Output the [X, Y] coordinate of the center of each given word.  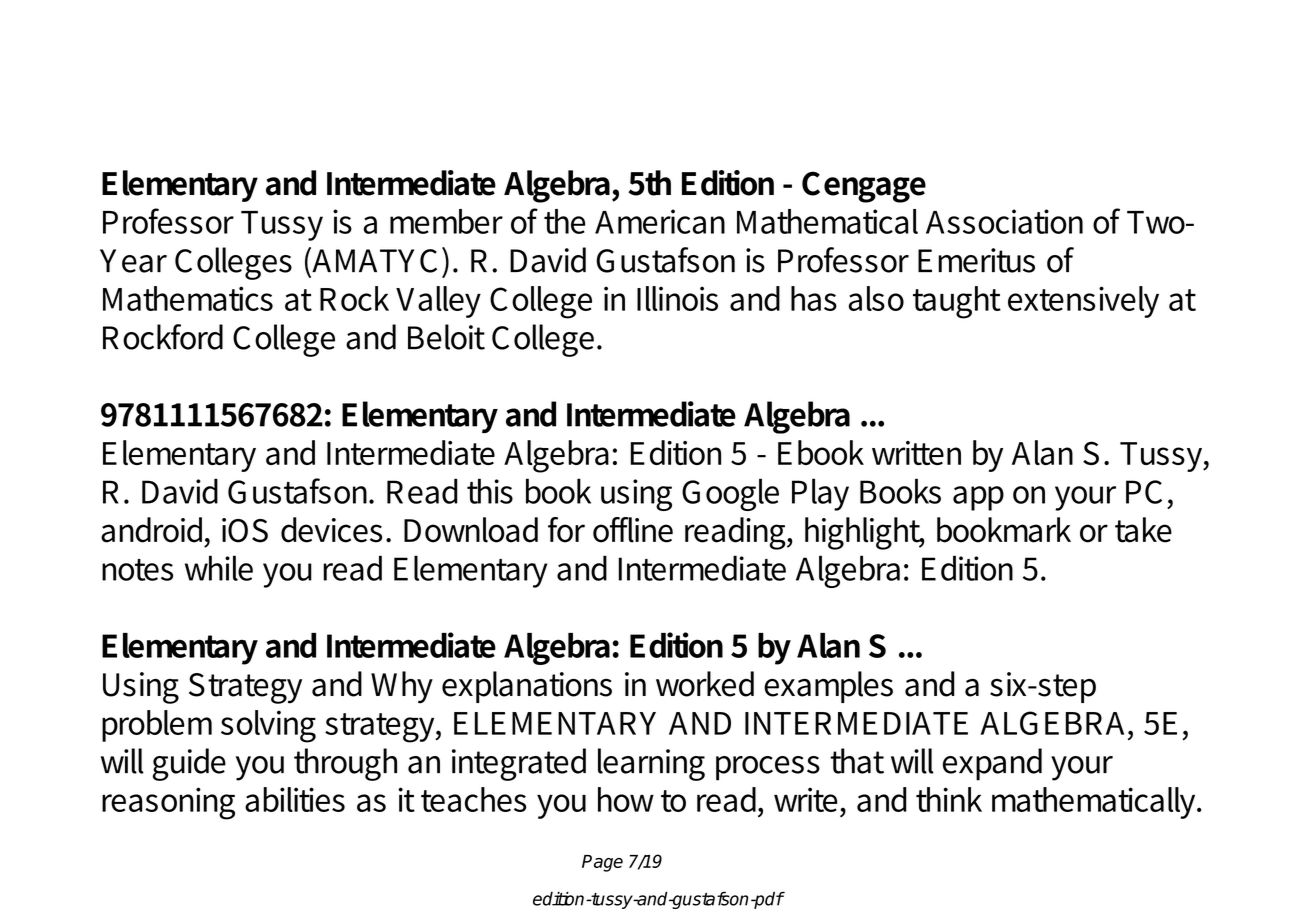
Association [1004, 221]
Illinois [677, 298]
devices [331, 530]
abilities [295, 799]
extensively [1083, 302]
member [446, 221]
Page [602, 863]
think [949, 799]
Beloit [446, 337]
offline [633, 530]
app [978, 498]
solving [268, 726]
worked [705, 684]
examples [828, 687]
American [660, 221]
